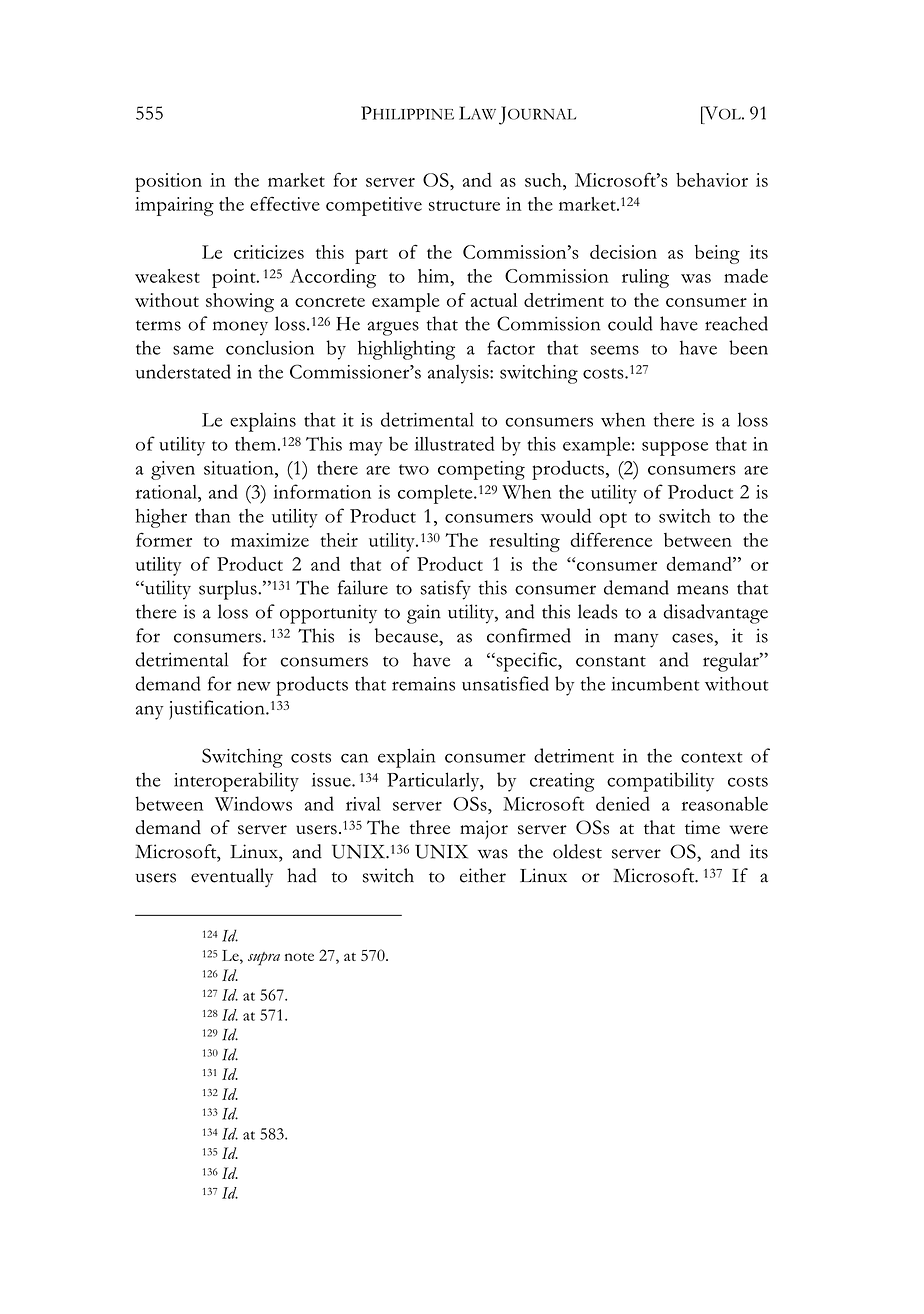 Image resolution: width=924 pixels, height=1314 pixels. What do you see at coordinates (174, 206) in the screenshot?
I see `impairing` at bounding box center [174, 206].
